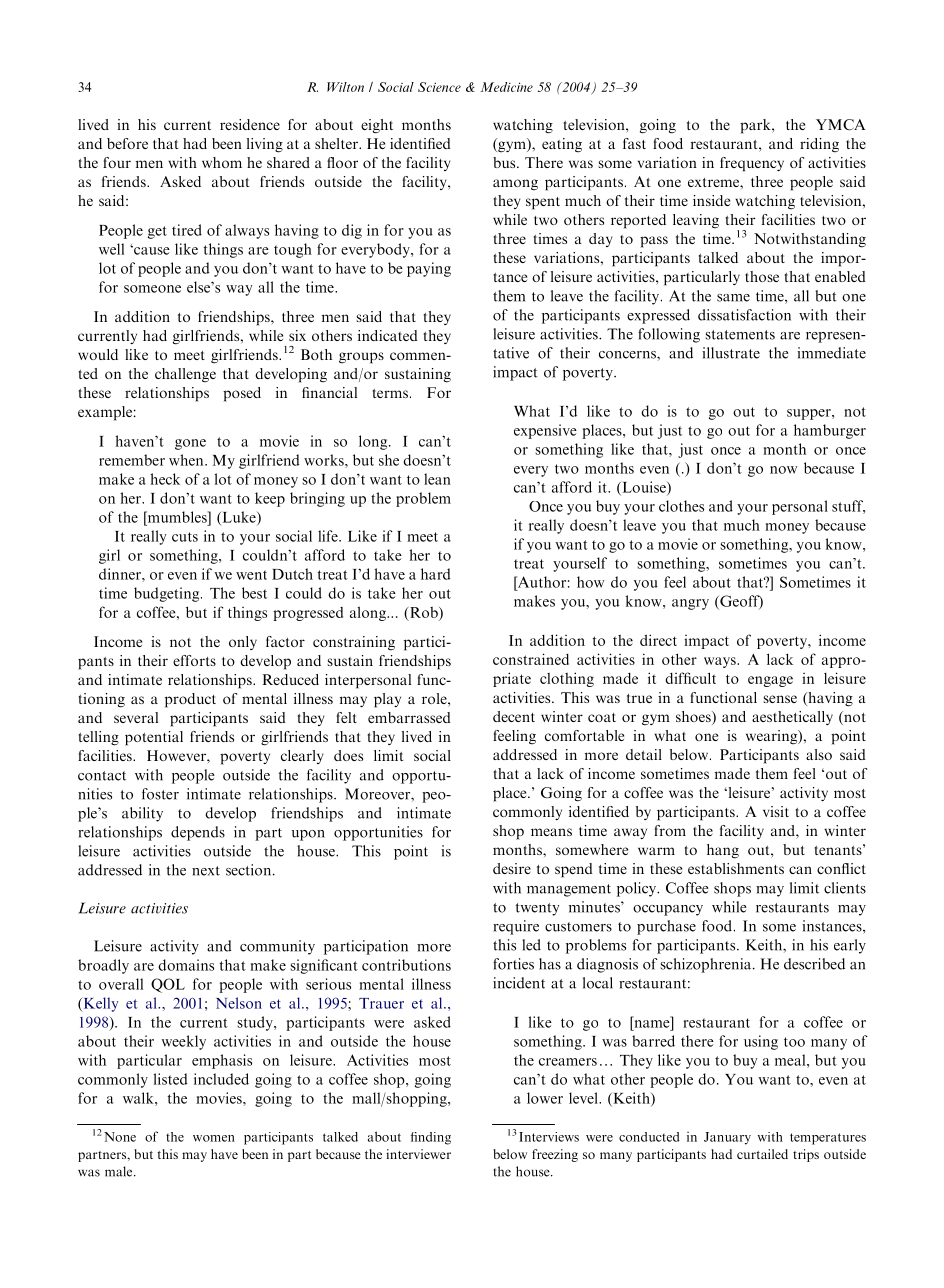 The width and height of the screenshot is (944, 1288). What do you see at coordinates (418, 1154) in the screenshot?
I see `interviewer` at bounding box center [418, 1154].
